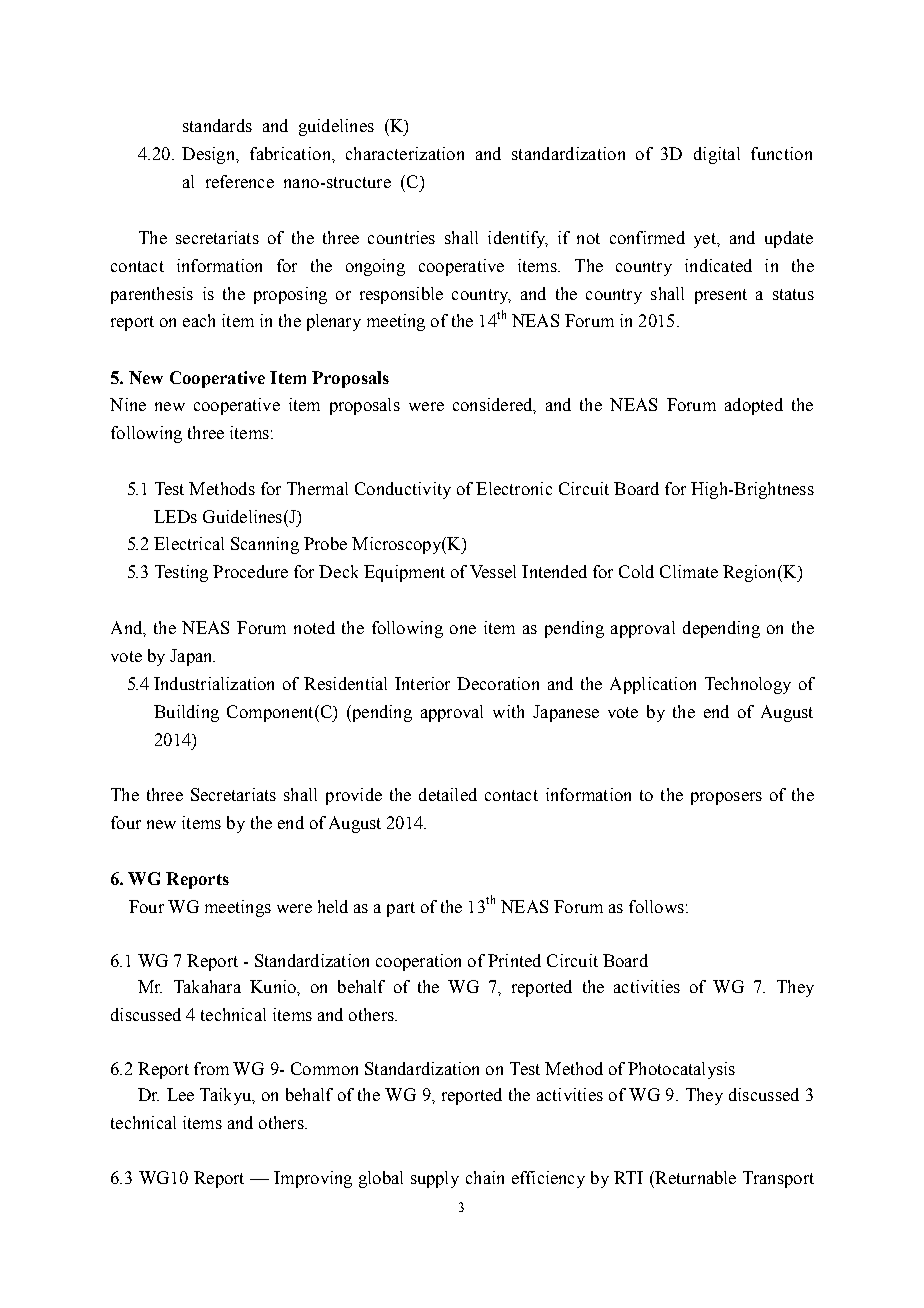 Image resolution: width=924 pixels, height=1308 pixels. What do you see at coordinates (748, 685) in the page?
I see `Technology` at bounding box center [748, 685].
